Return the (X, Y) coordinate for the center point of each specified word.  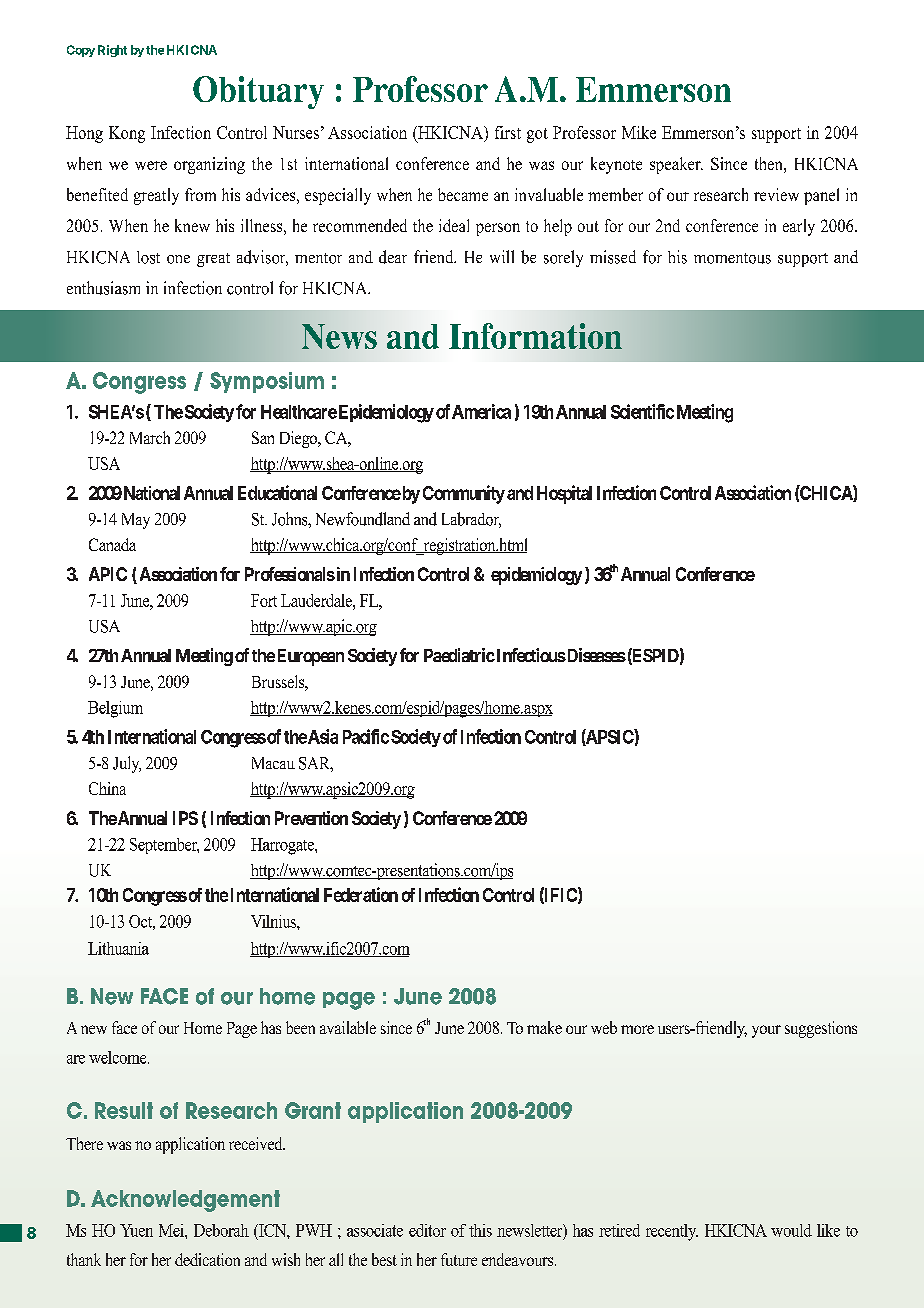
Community (464, 494)
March (150, 437)
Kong (127, 134)
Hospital (564, 494)
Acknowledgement (185, 1201)
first (508, 132)
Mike (639, 132)
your (766, 1031)
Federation (361, 894)
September (164, 846)
